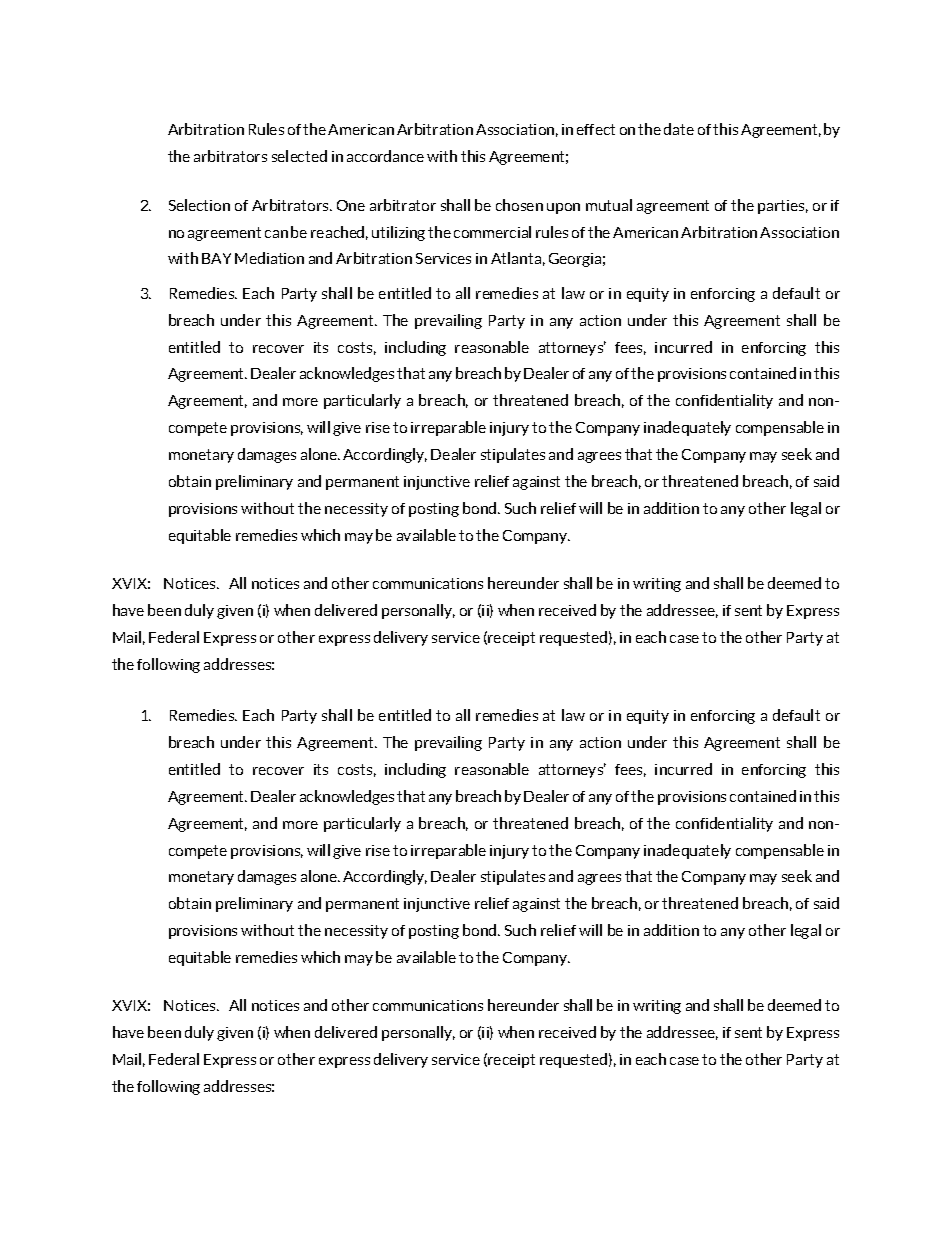 The height and width of the screenshot is (1233, 952). I want to click on selected, so click(299, 156).
